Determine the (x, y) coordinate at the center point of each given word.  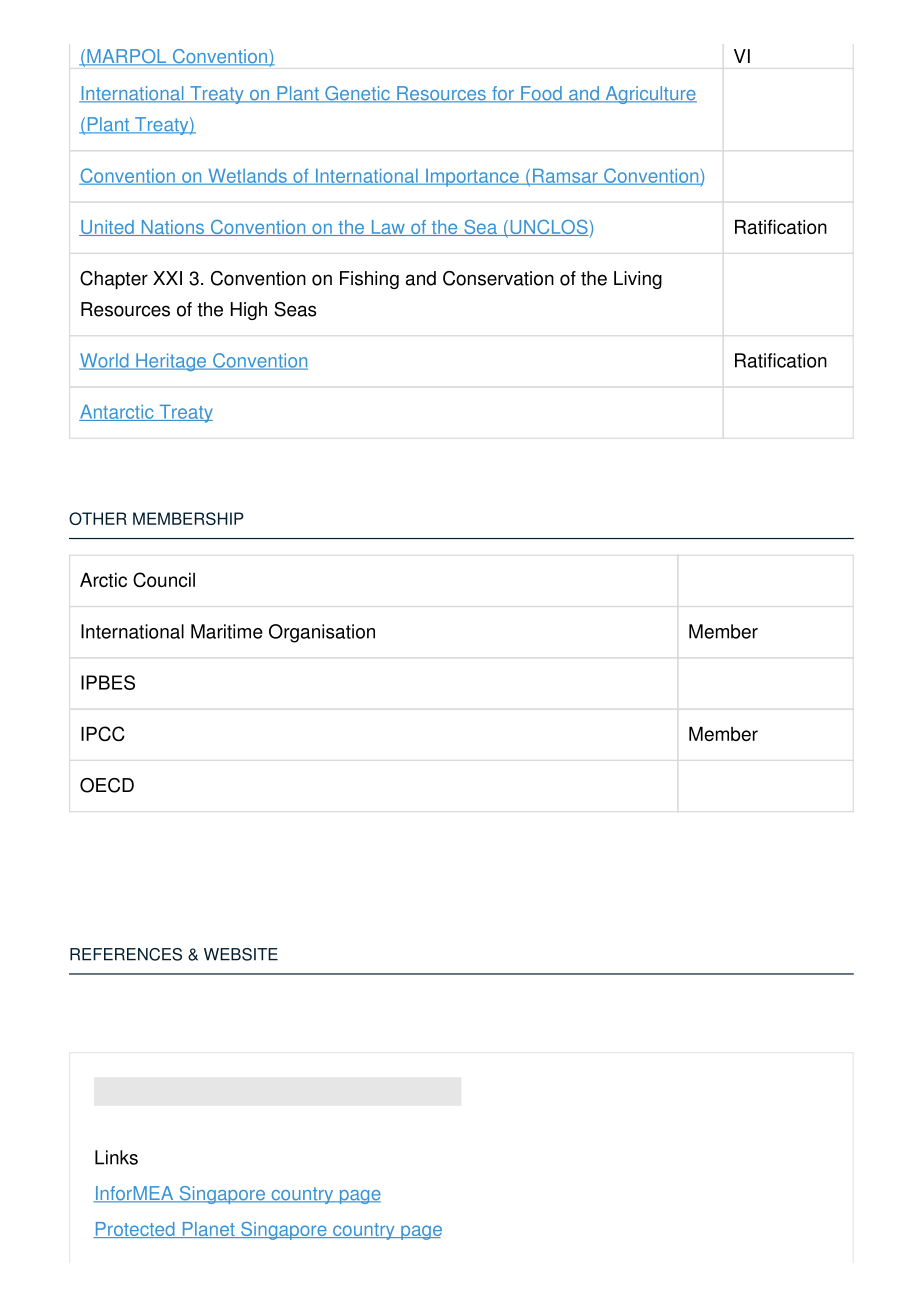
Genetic (357, 94)
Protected (135, 1230)
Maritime (227, 631)
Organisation (322, 633)
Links (116, 1157)
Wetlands (247, 176)
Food (541, 94)
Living (638, 280)
